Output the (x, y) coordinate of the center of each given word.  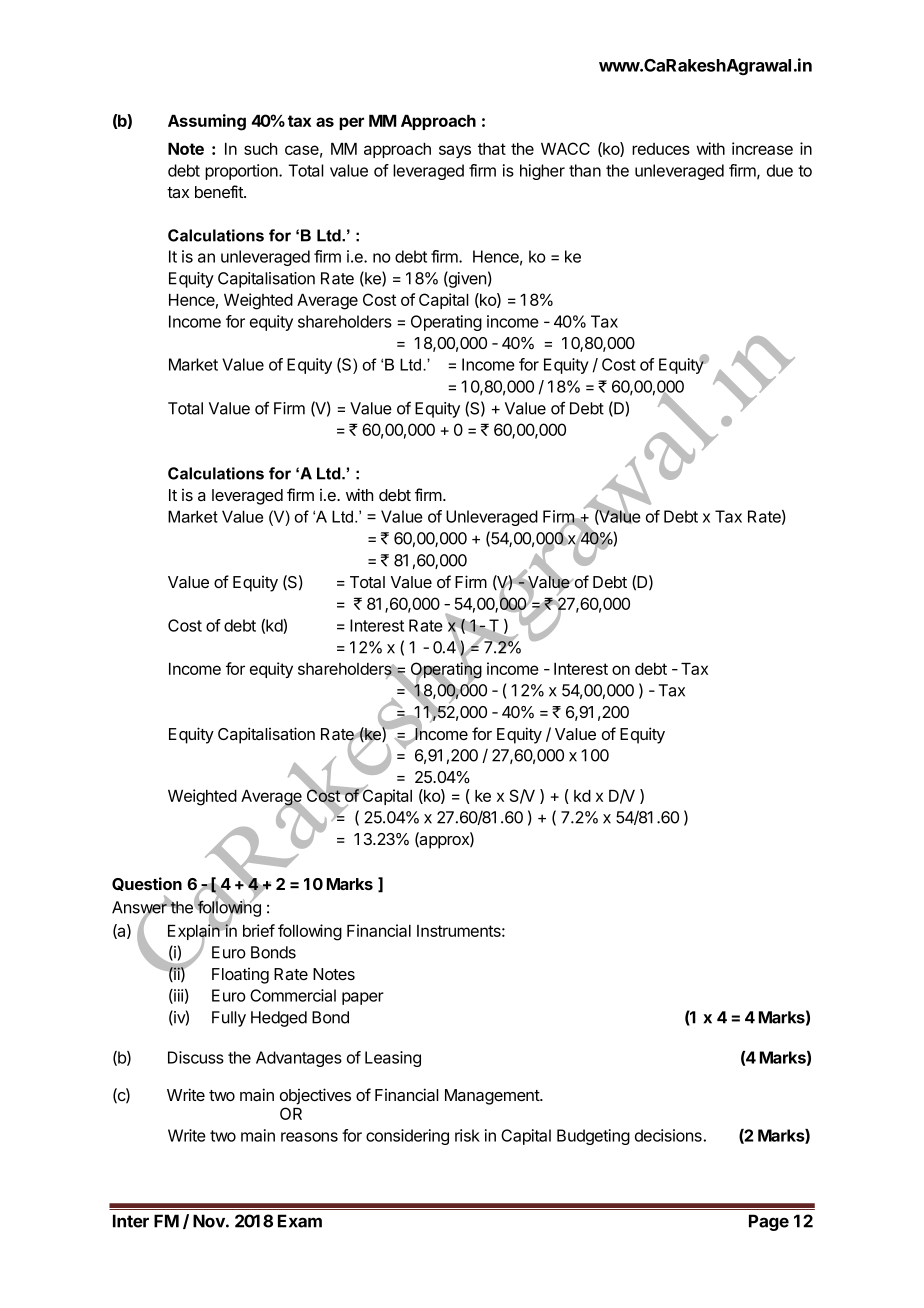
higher (542, 172)
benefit (220, 191)
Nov (210, 1221)
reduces (661, 149)
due (780, 170)
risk (467, 1135)
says (455, 151)
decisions (668, 1135)
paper (363, 998)
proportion (242, 172)
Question (147, 884)
